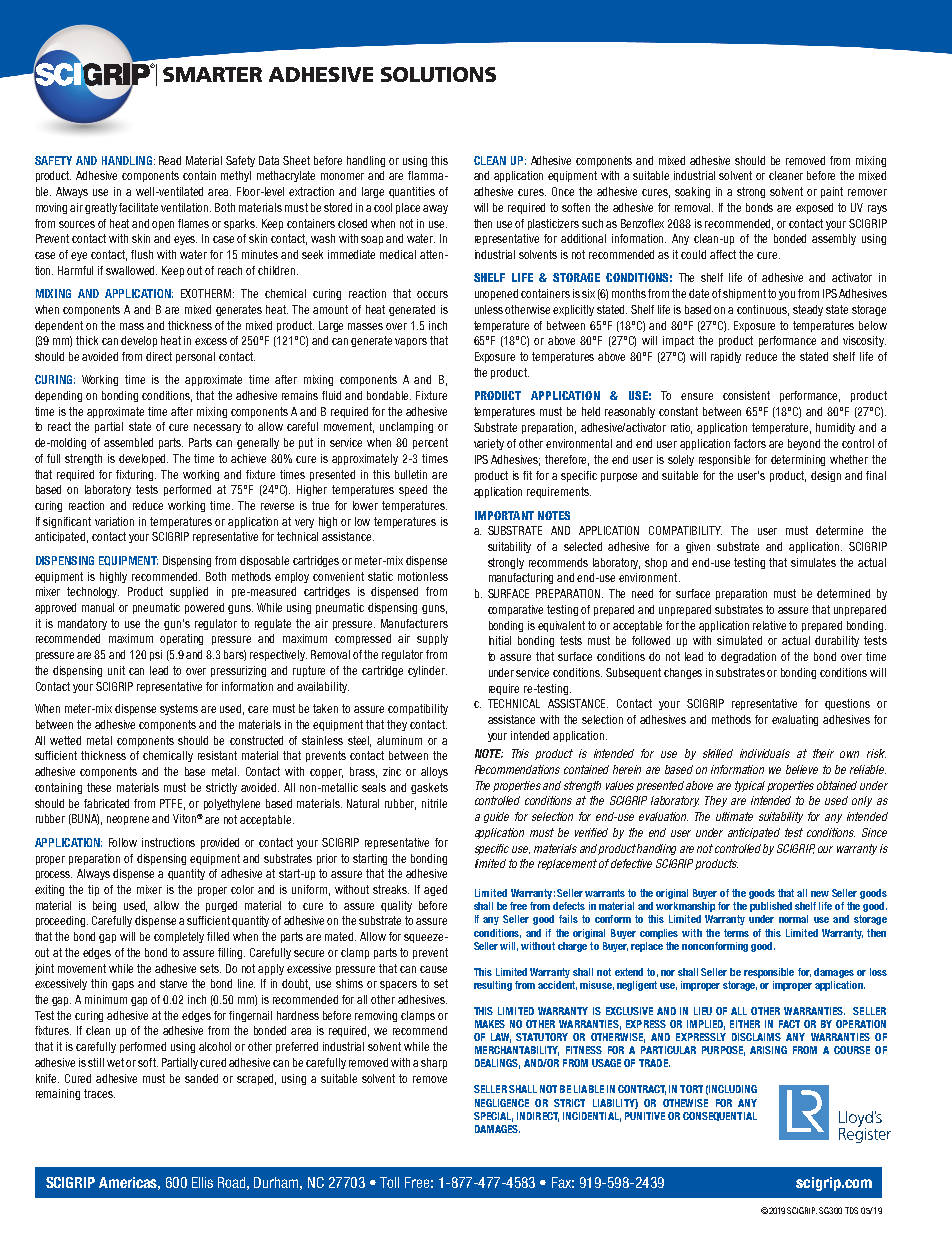 This screenshot has height=1233, width=952. I want to click on Toll, so click(389, 1182).
